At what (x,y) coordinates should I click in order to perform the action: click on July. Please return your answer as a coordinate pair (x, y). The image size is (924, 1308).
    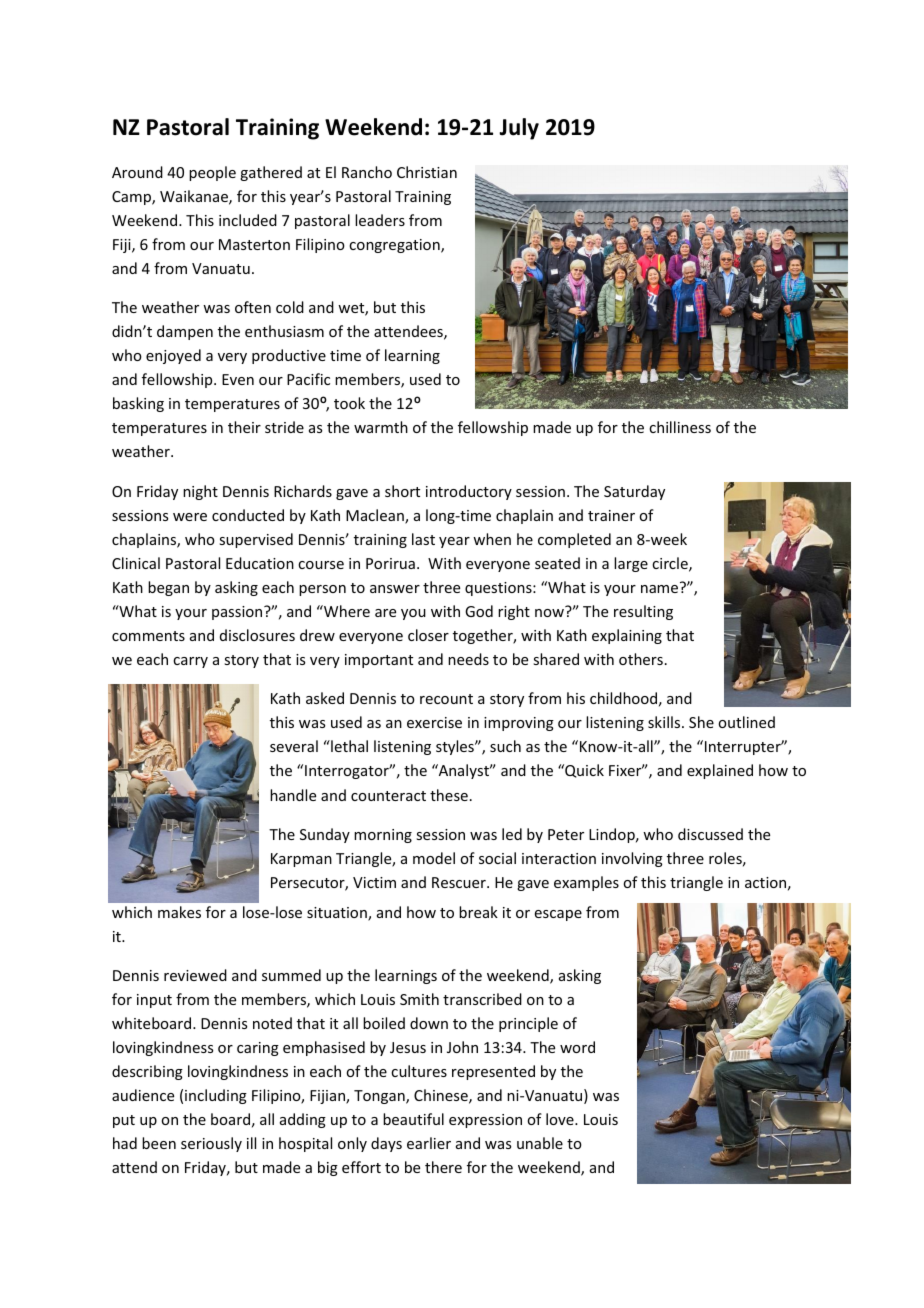
    Looking at the image, I should click on (519, 129).
